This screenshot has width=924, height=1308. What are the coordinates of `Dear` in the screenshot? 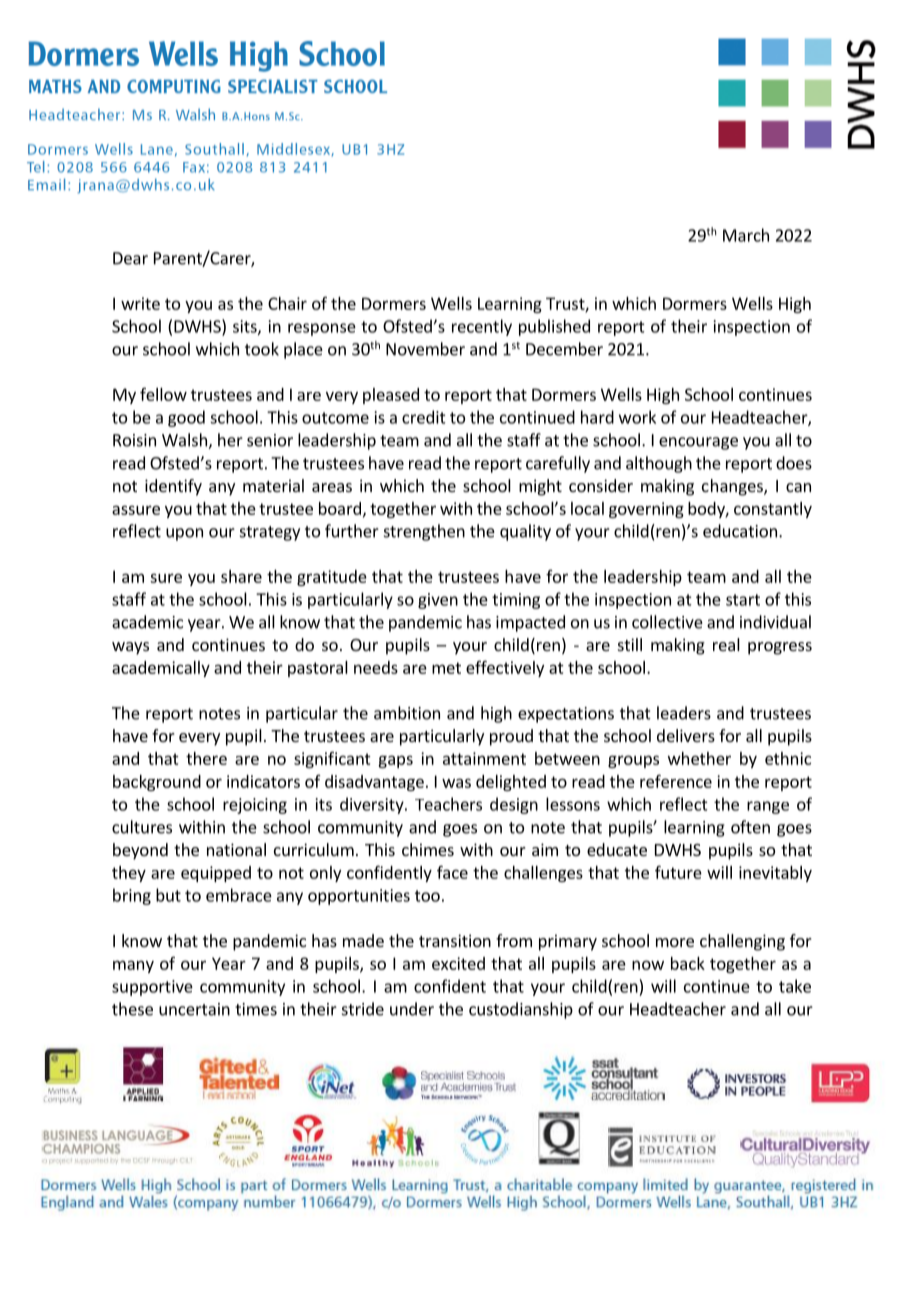 It's located at (130, 258).
